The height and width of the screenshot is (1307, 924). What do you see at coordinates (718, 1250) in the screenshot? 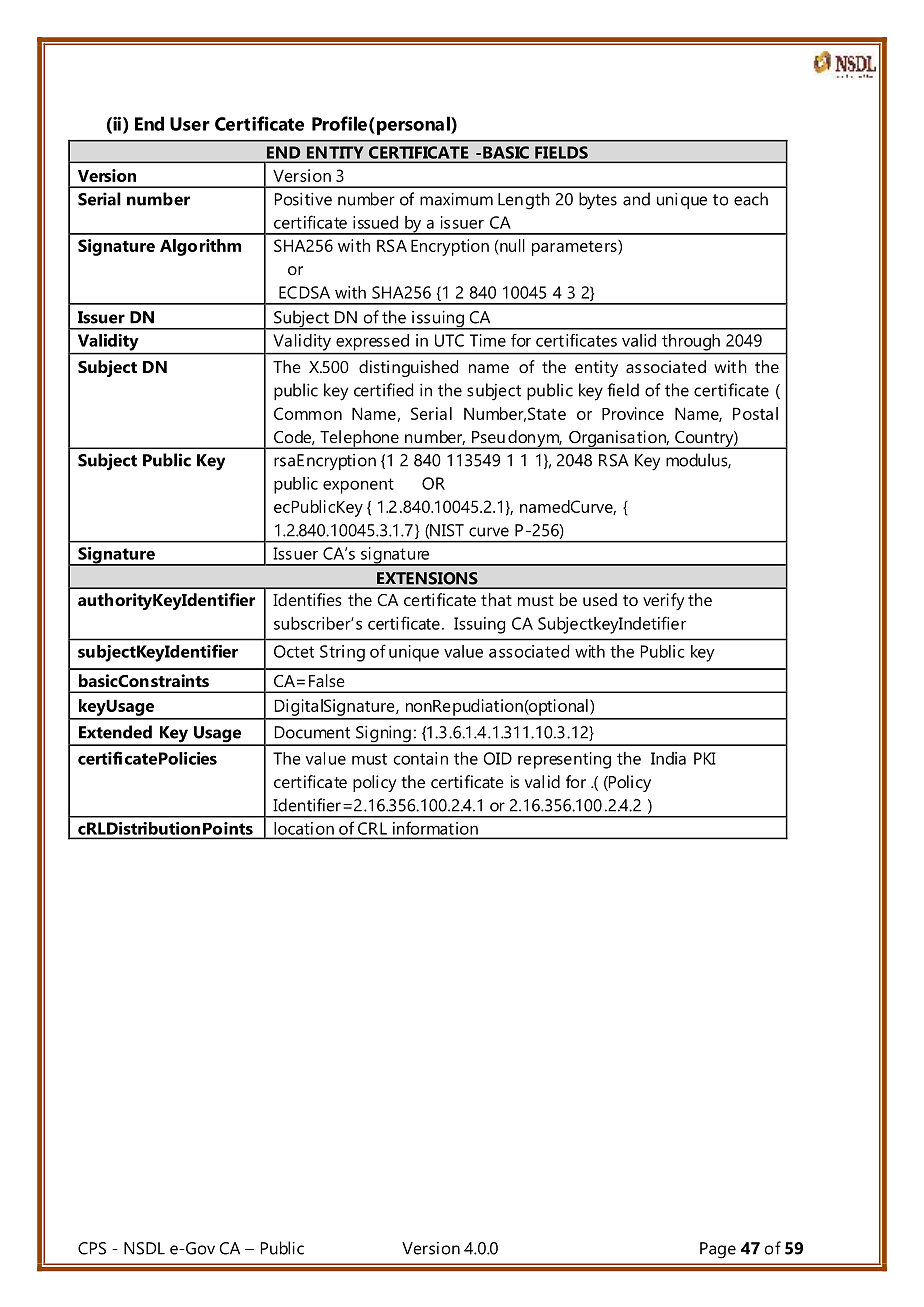
I see `Page` at bounding box center [718, 1250].
